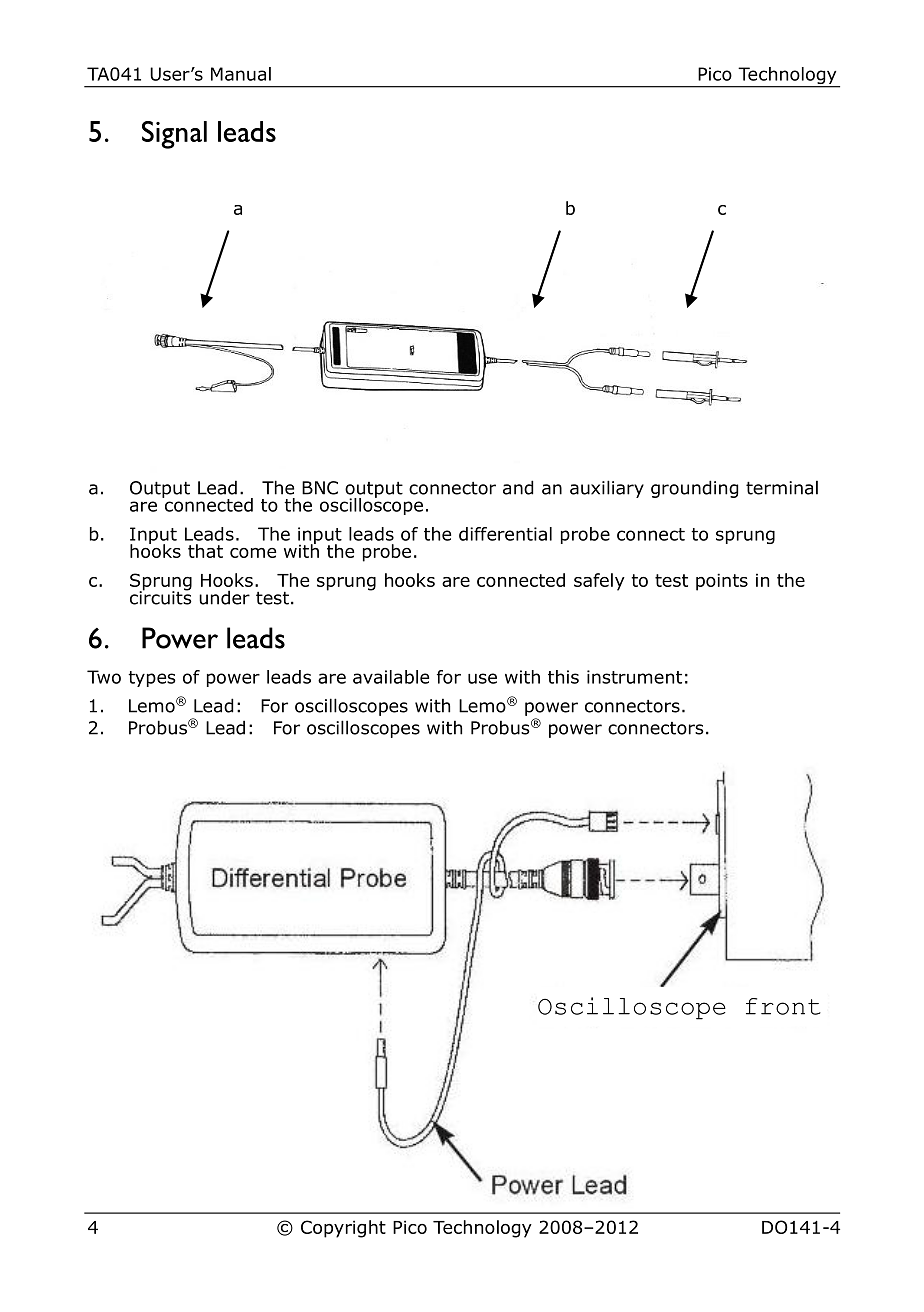  What do you see at coordinates (722, 582) in the screenshot?
I see `points` at bounding box center [722, 582].
